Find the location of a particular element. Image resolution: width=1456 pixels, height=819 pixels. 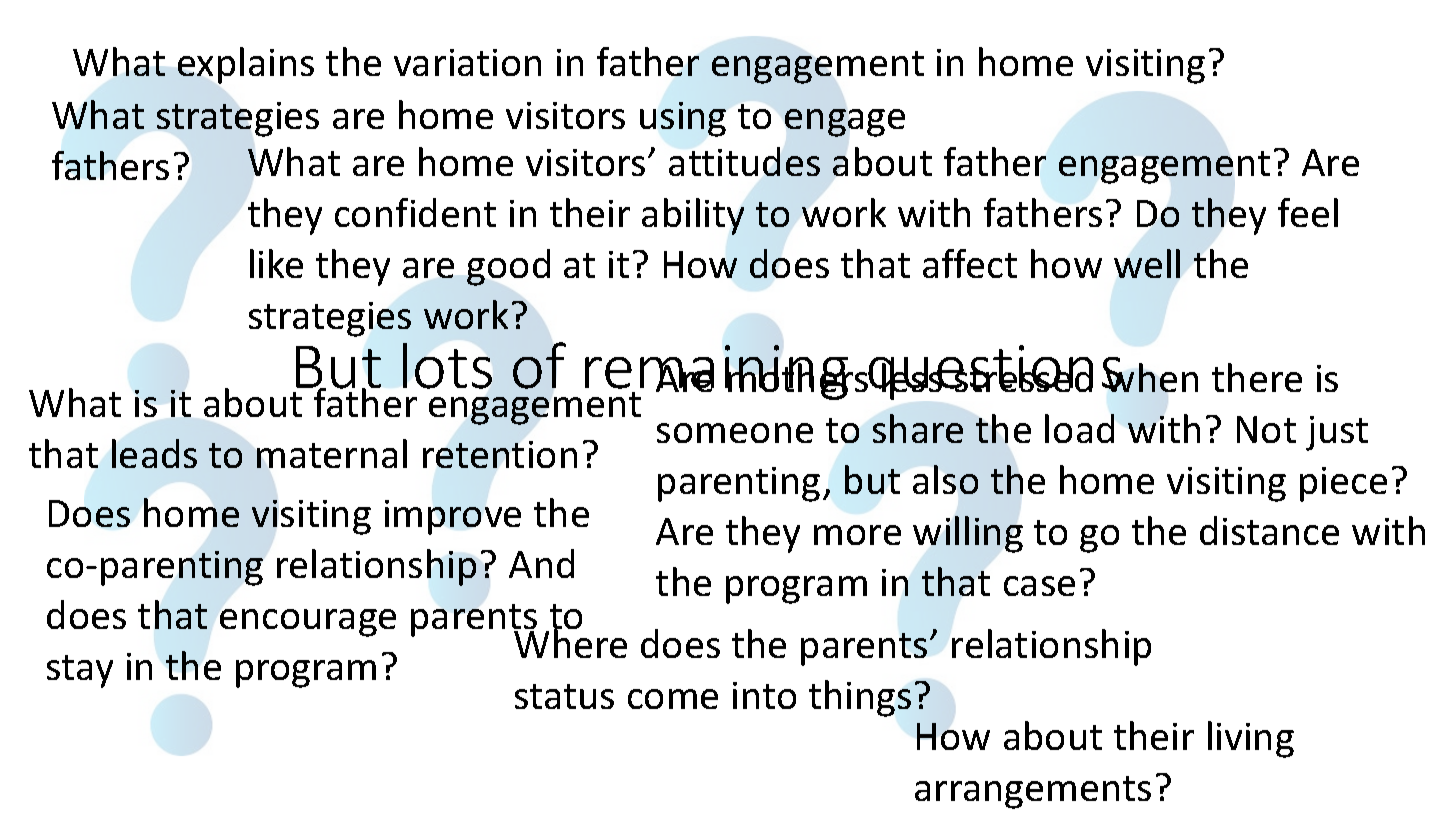

encourage is located at coordinates (308, 623).
